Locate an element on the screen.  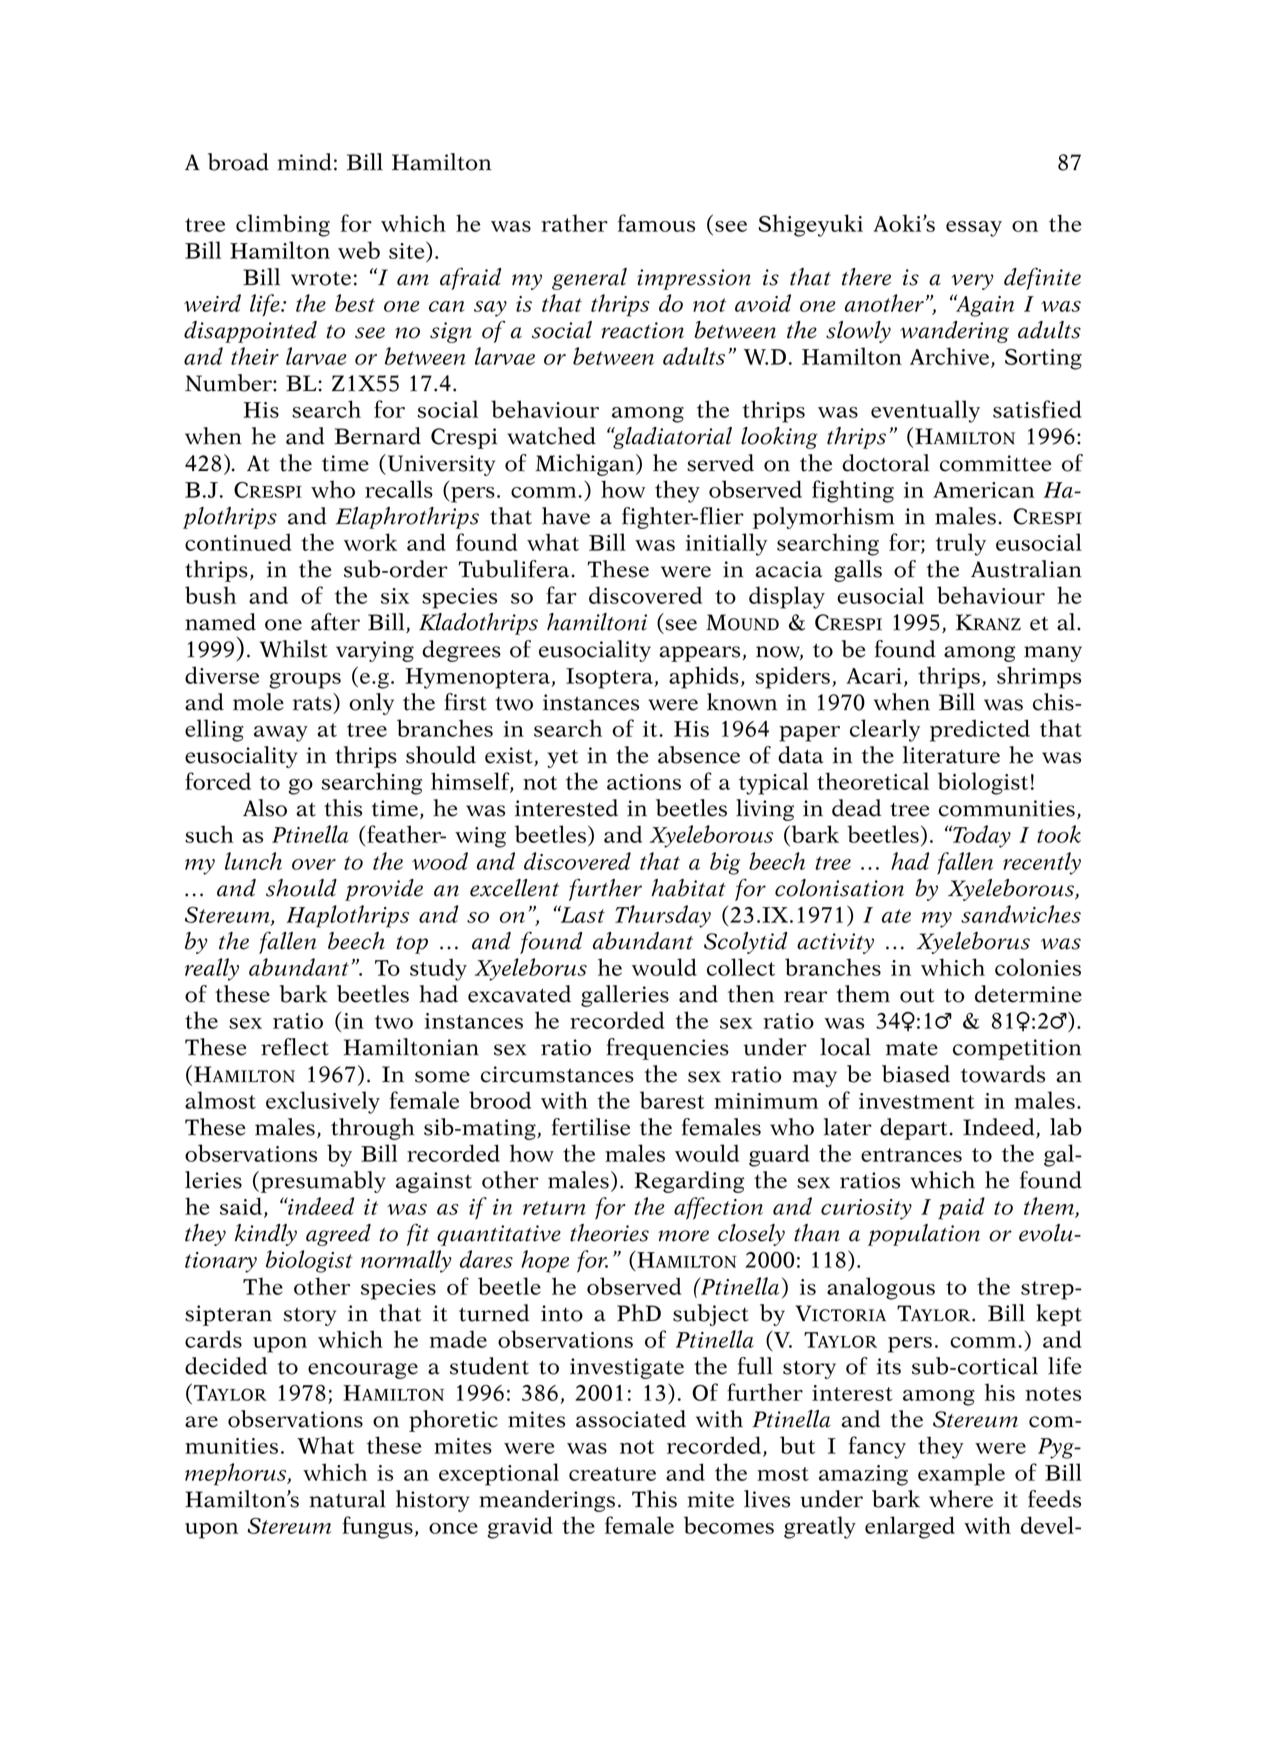
lunch is located at coordinates (253, 861).
